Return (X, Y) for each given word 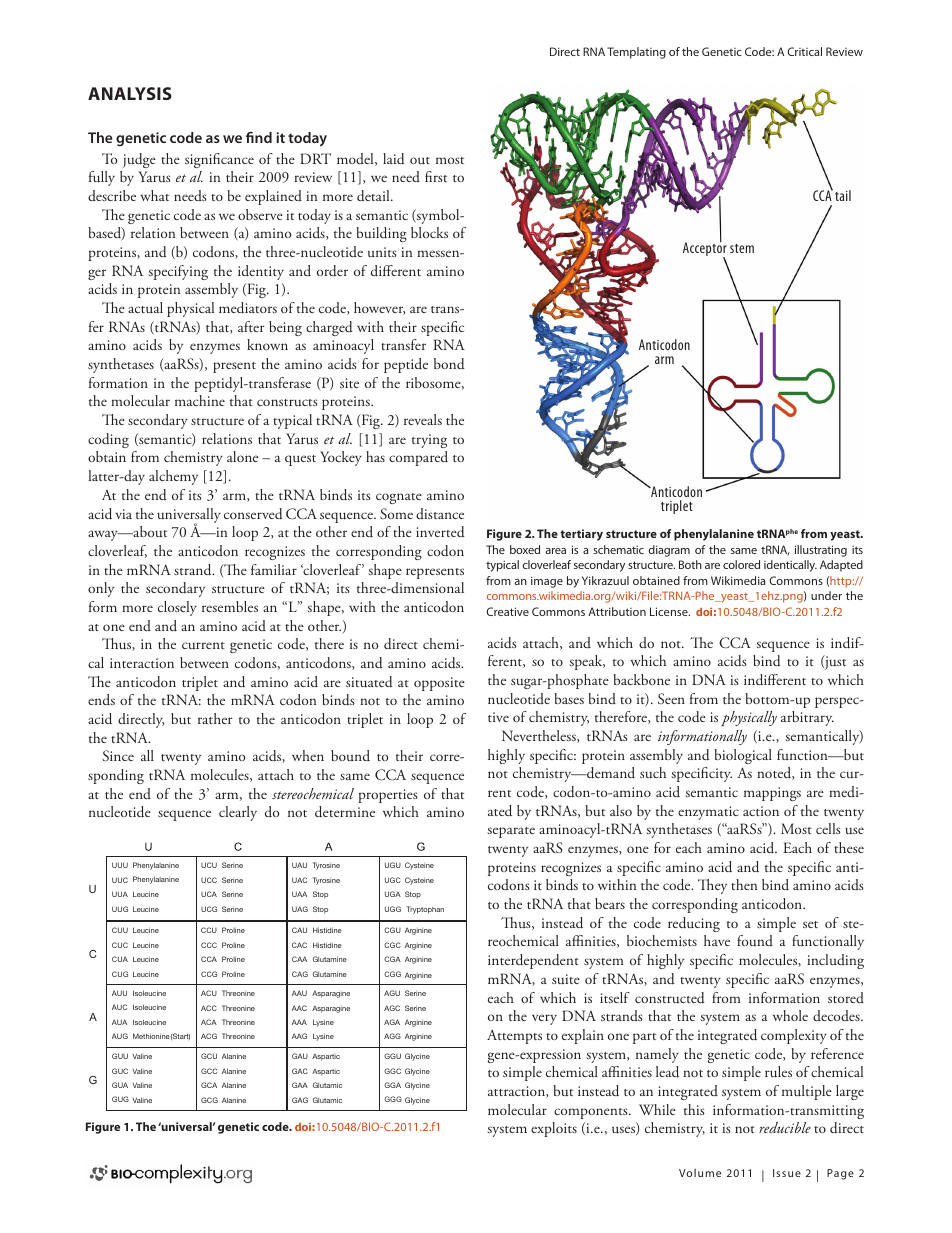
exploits (554, 1129)
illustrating (821, 551)
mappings (772, 794)
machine (200, 400)
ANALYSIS (130, 93)
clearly (238, 813)
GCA (209, 1085)
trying (429, 441)
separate (511, 832)
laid (394, 159)
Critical (804, 51)
